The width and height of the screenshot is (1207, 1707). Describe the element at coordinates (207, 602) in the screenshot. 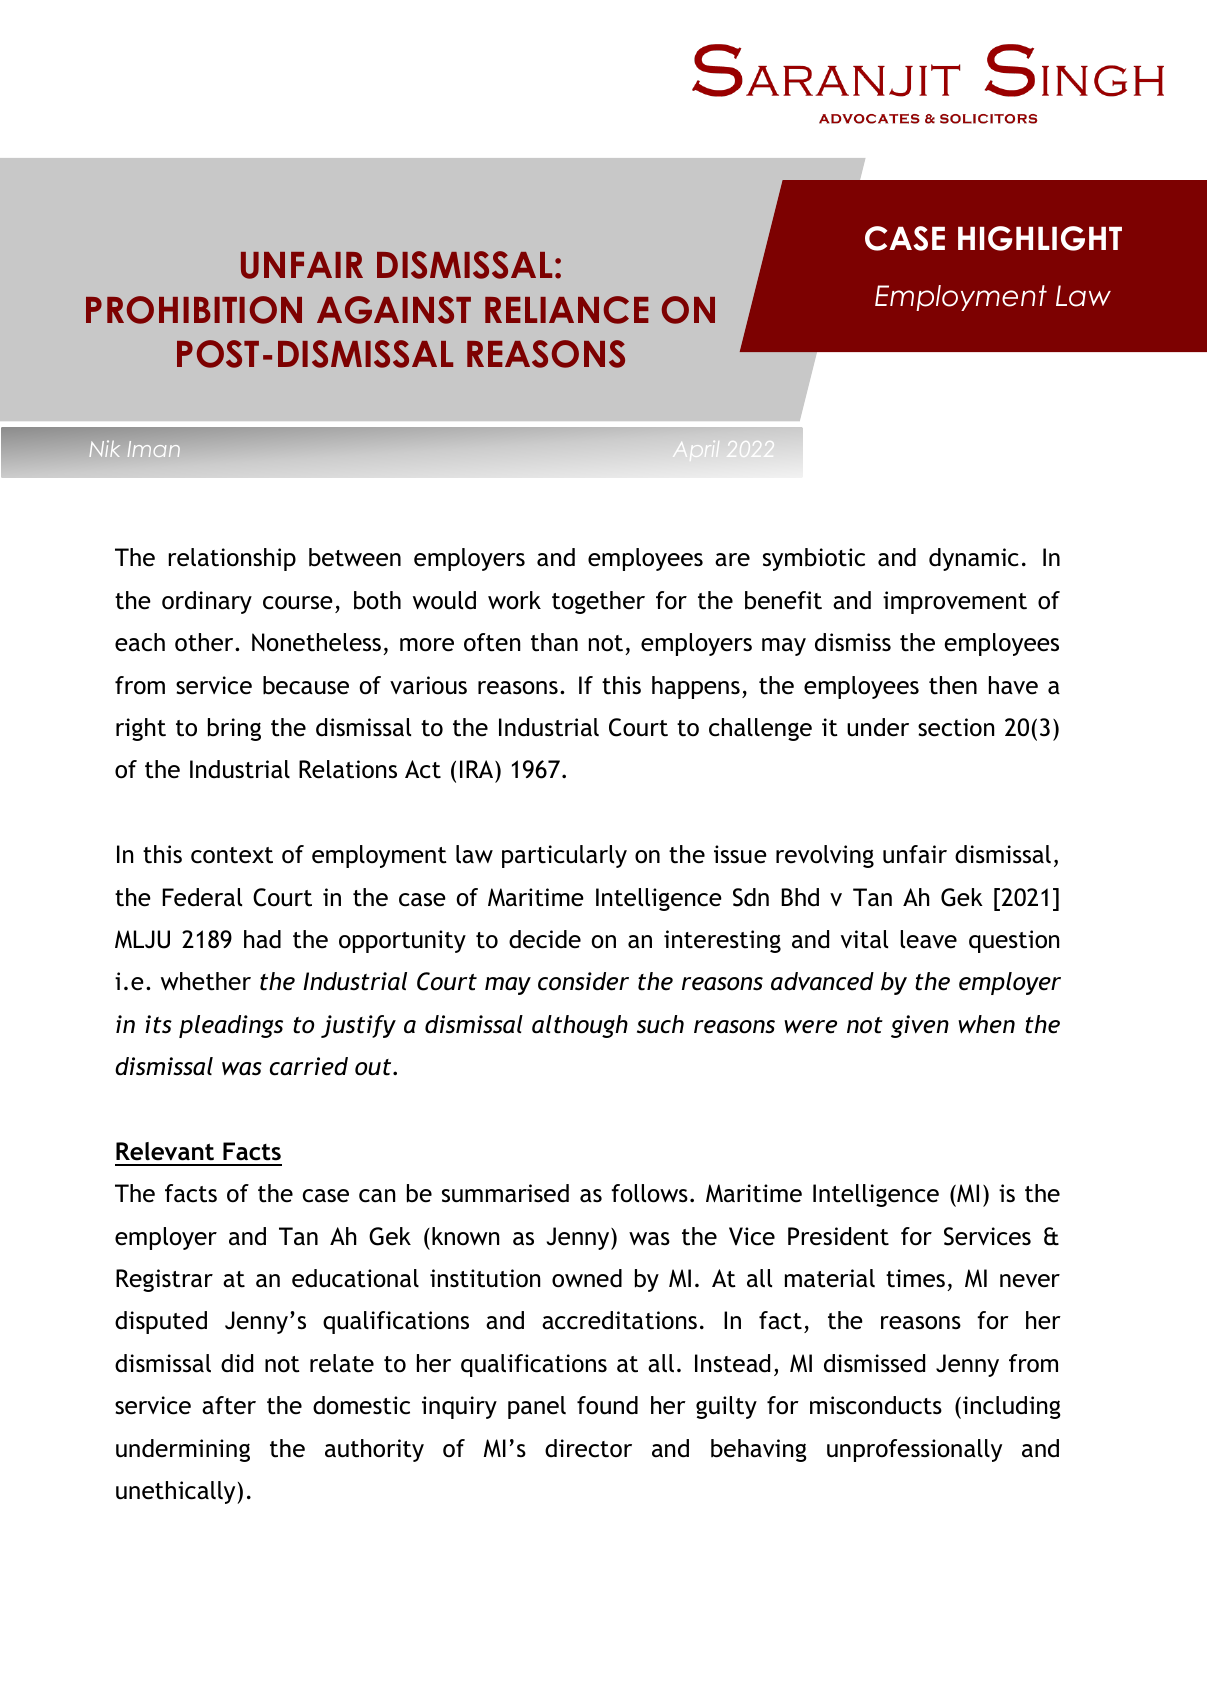

I see `ordinary` at that location.
